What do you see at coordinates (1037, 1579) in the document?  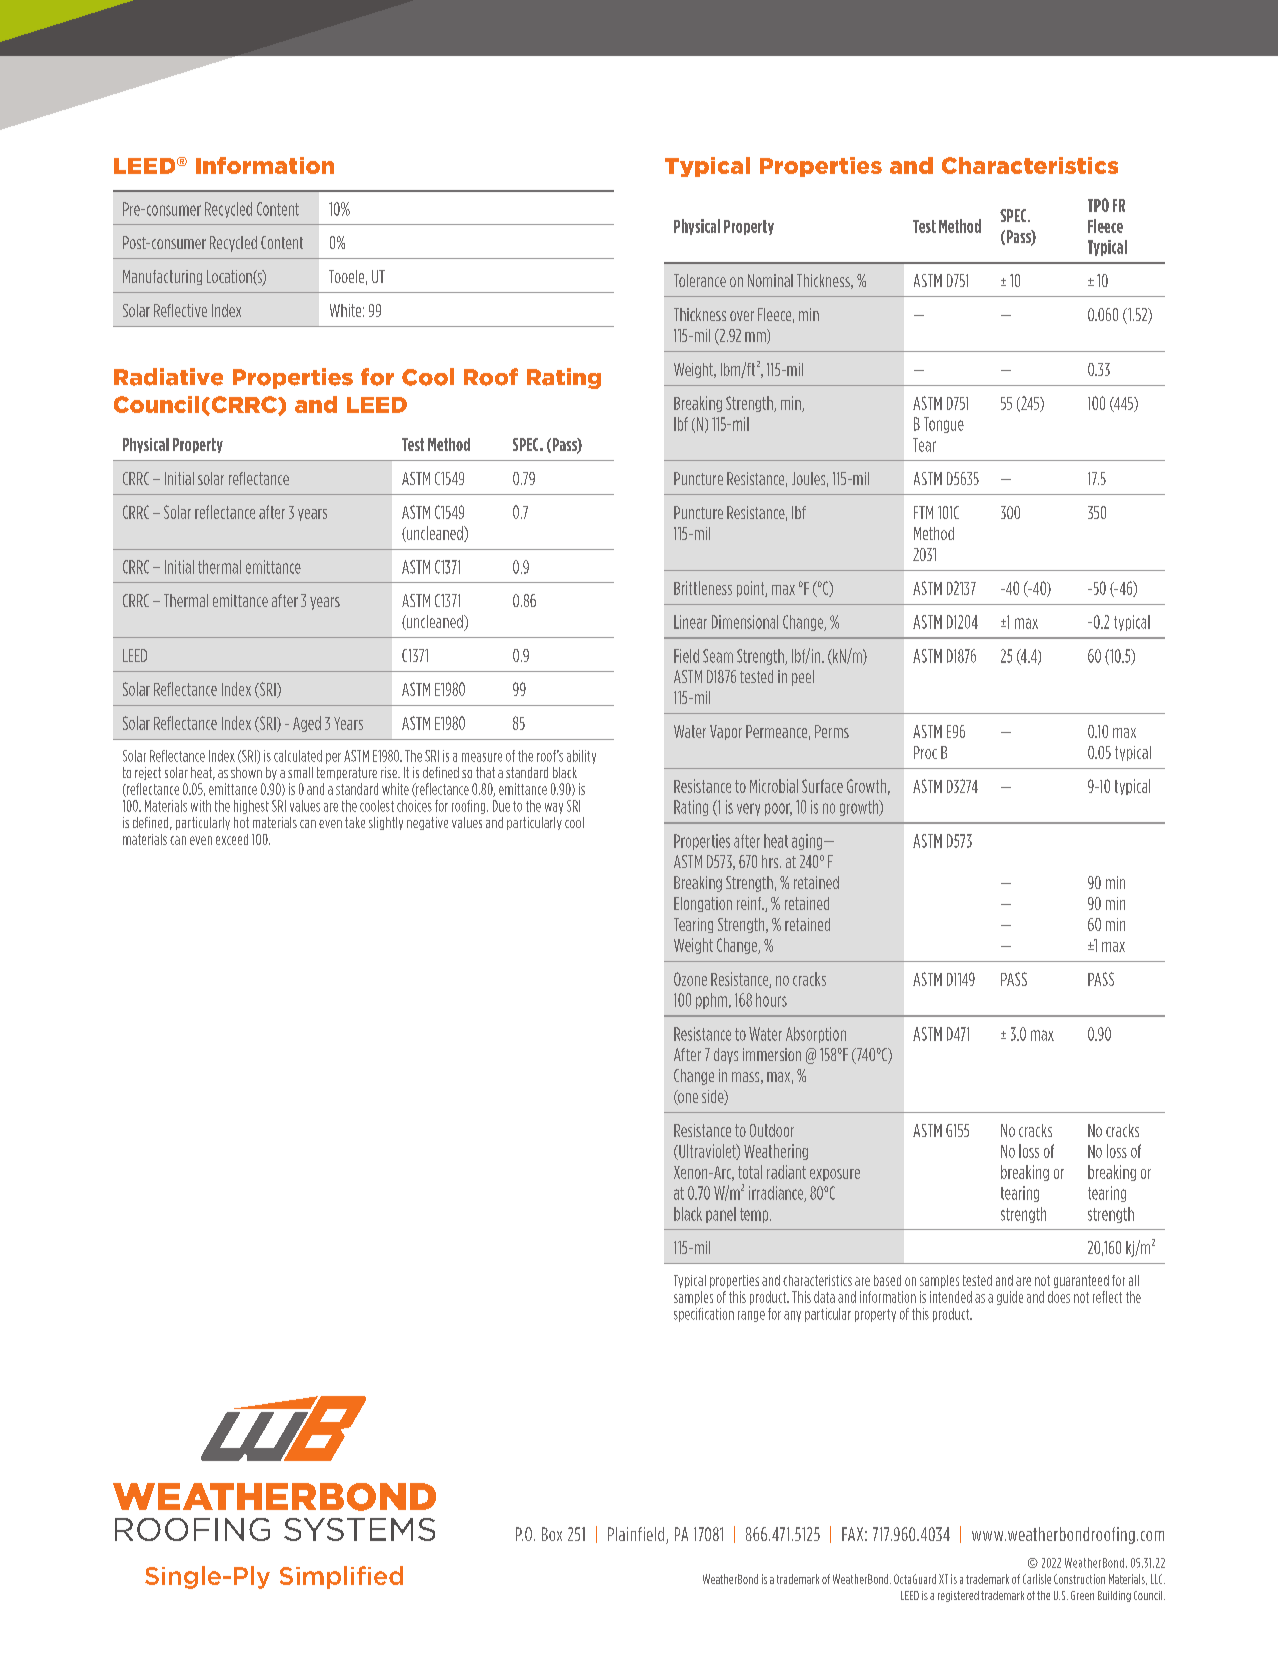 I see `Carlisle` at bounding box center [1037, 1579].
